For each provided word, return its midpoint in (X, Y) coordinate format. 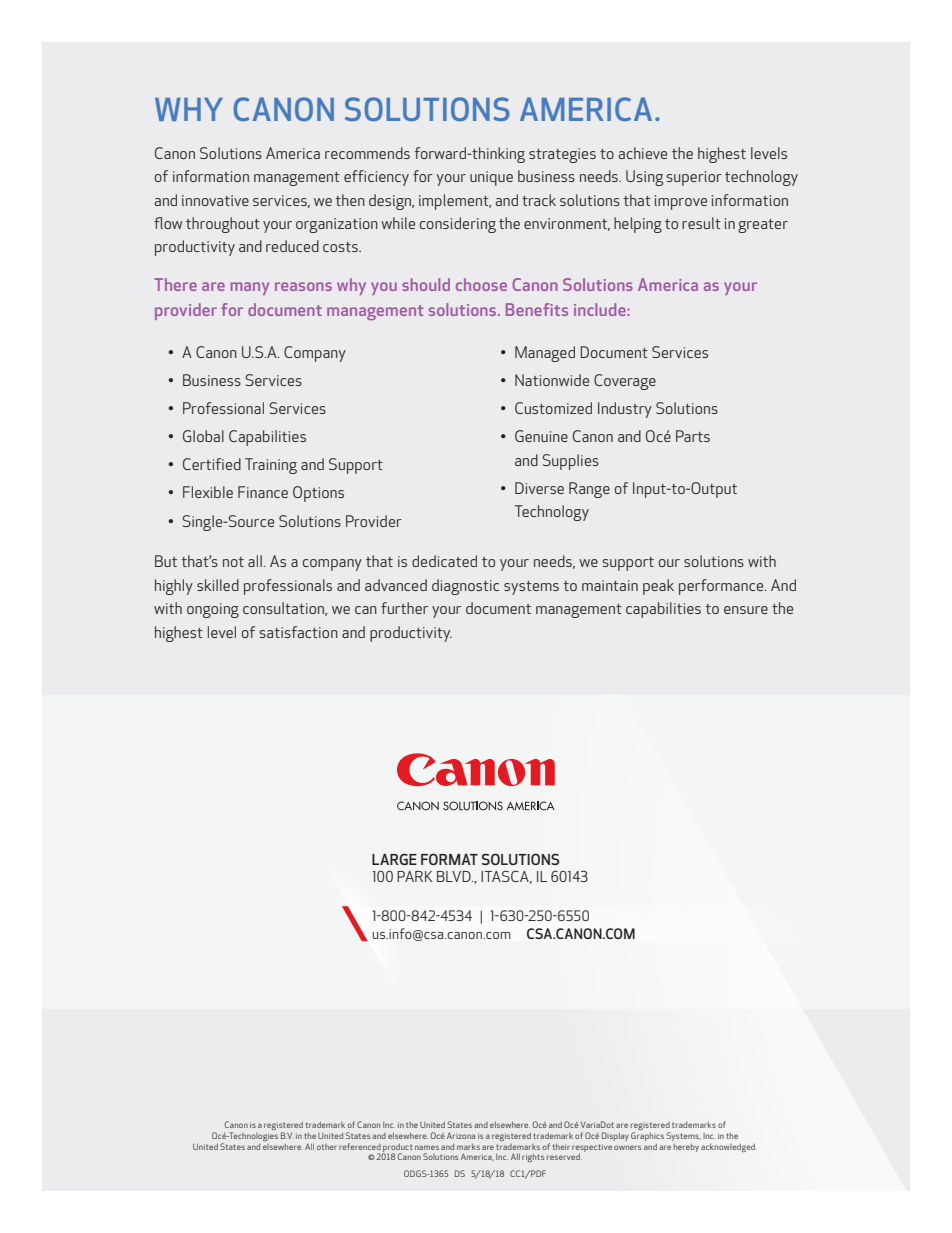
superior (694, 178)
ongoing (213, 610)
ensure (746, 610)
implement (455, 202)
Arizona (461, 1135)
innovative (215, 200)
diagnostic (465, 587)
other (327, 1147)
